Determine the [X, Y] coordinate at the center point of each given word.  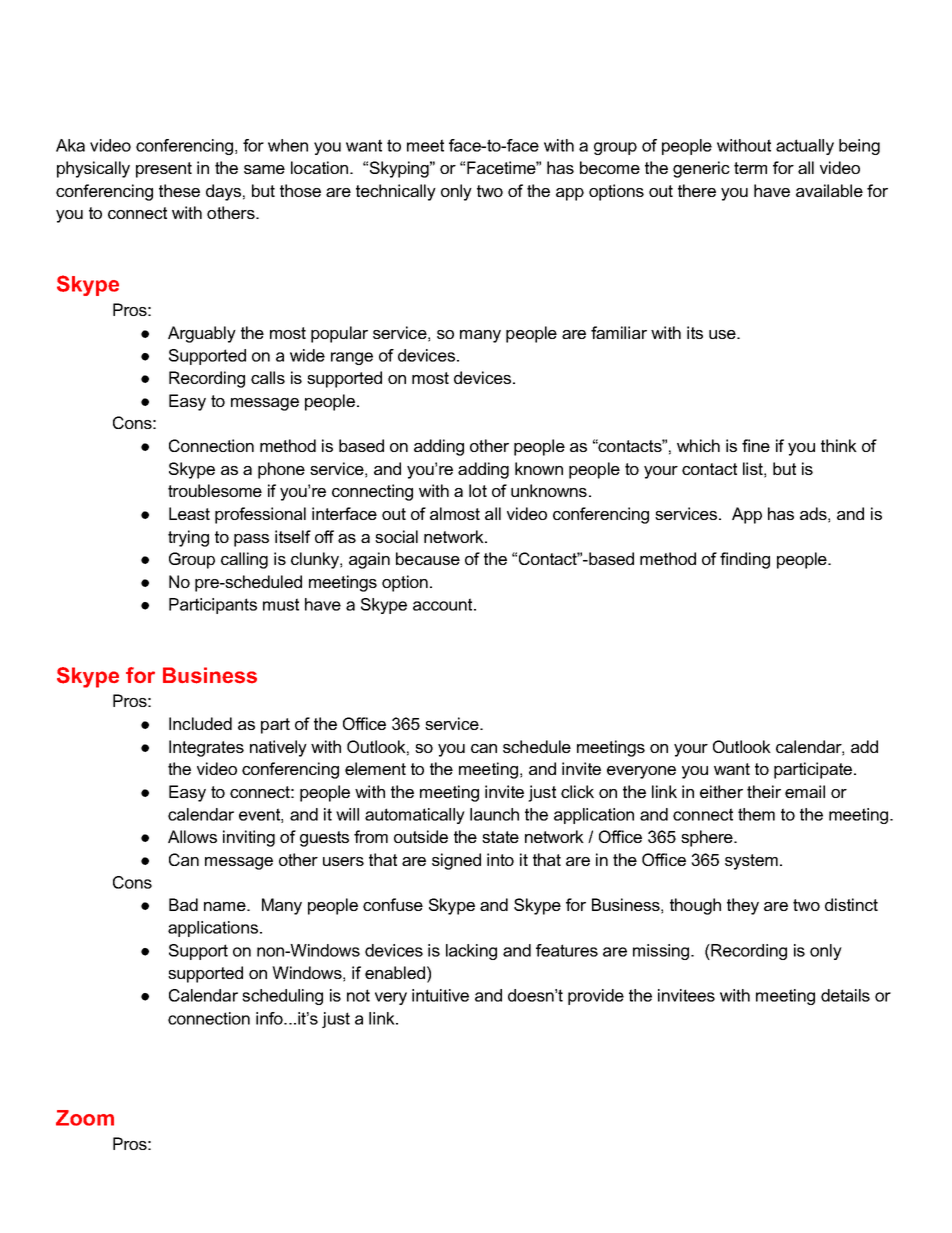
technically [396, 192]
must [281, 604]
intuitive [440, 995]
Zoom [85, 1118]
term [750, 168]
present [164, 170]
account [444, 604]
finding [745, 560]
